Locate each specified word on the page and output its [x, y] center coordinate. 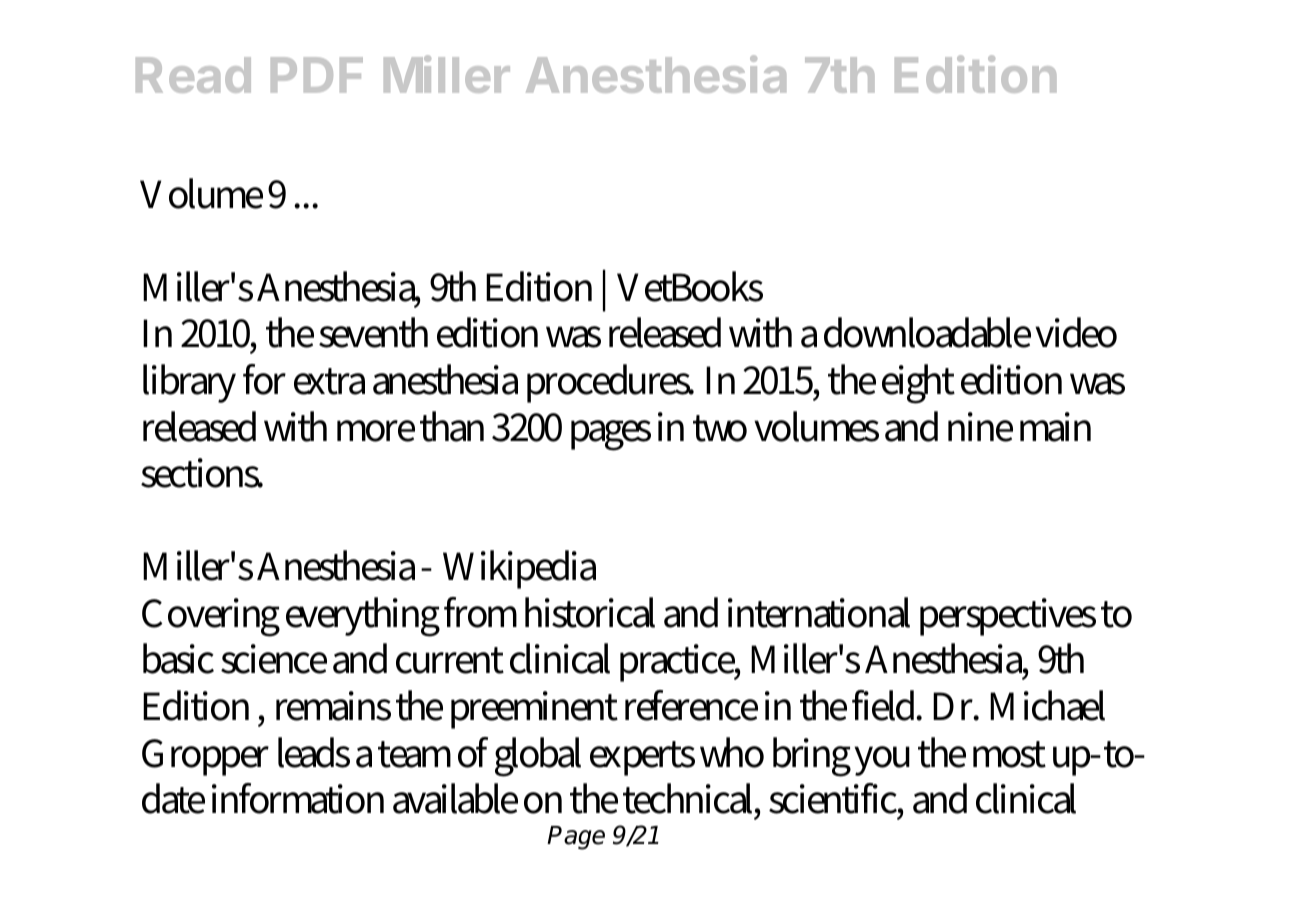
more [376, 431]
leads [314, 752]
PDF [317, 75]
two [720, 428]
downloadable [927, 332]
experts [642, 758]
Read [193, 75]
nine [980, 427]
